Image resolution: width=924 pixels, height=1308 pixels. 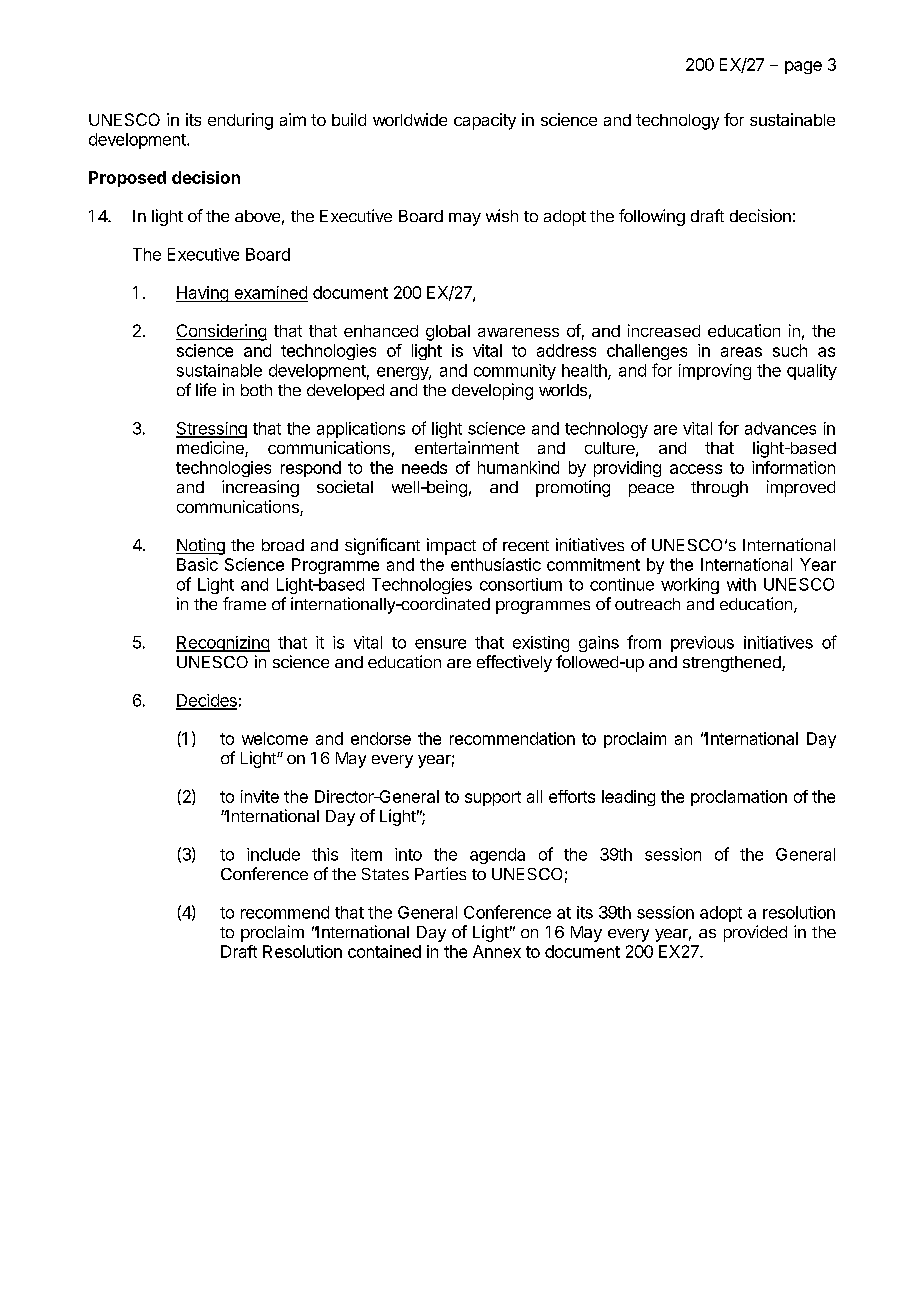 I want to click on welcome, so click(x=275, y=738).
